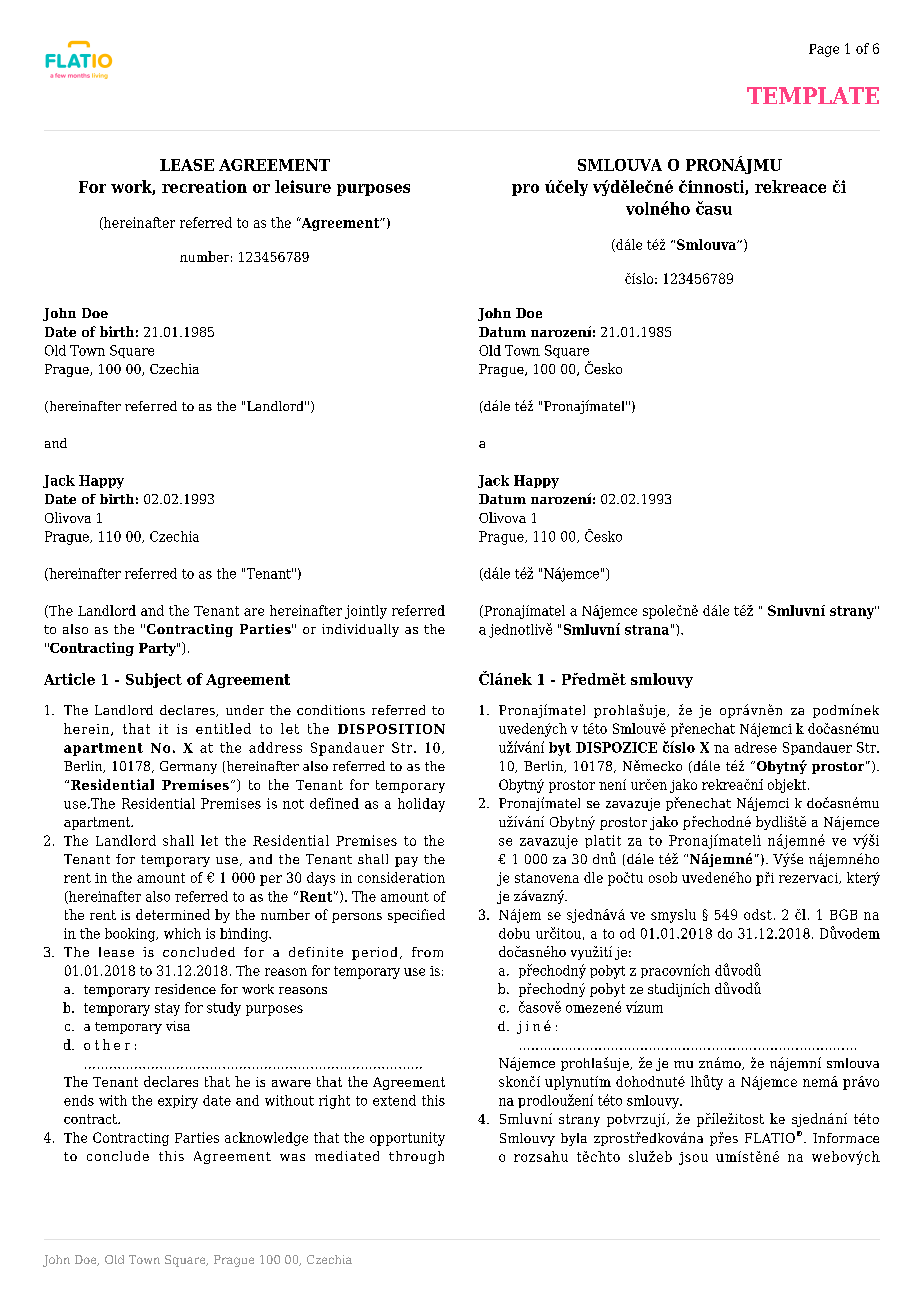 The height and width of the screenshot is (1308, 924). Describe the element at coordinates (407, 1139) in the screenshot. I see `opportunity` at that location.
